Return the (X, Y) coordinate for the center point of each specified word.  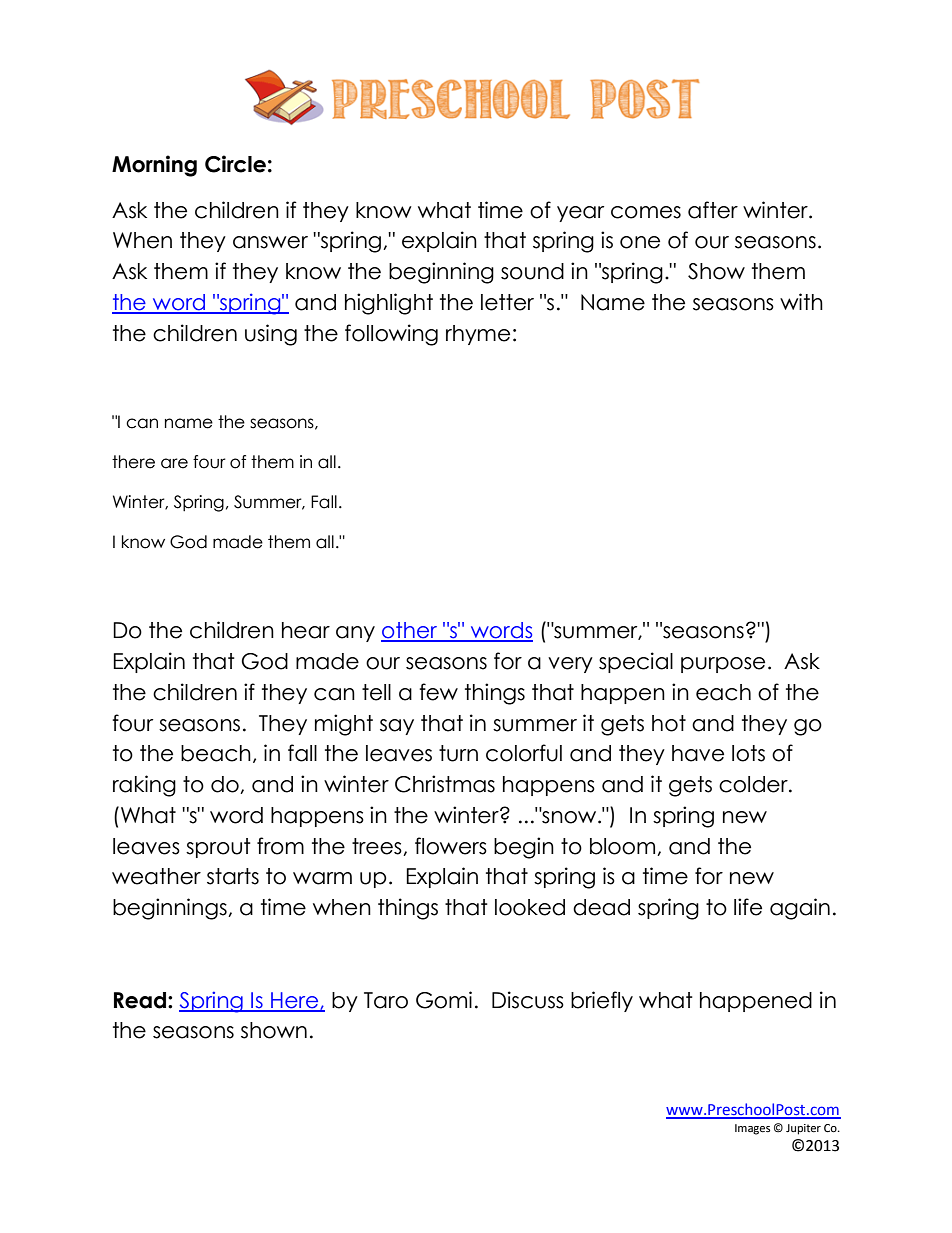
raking (144, 786)
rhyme (478, 335)
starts (233, 876)
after (713, 210)
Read (141, 1000)
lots (748, 753)
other (410, 631)
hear (306, 630)
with (801, 301)
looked (530, 907)
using (271, 335)
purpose (723, 665)
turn (458, 753)
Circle (235, 164)
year (580, 214)
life (748, 907)
